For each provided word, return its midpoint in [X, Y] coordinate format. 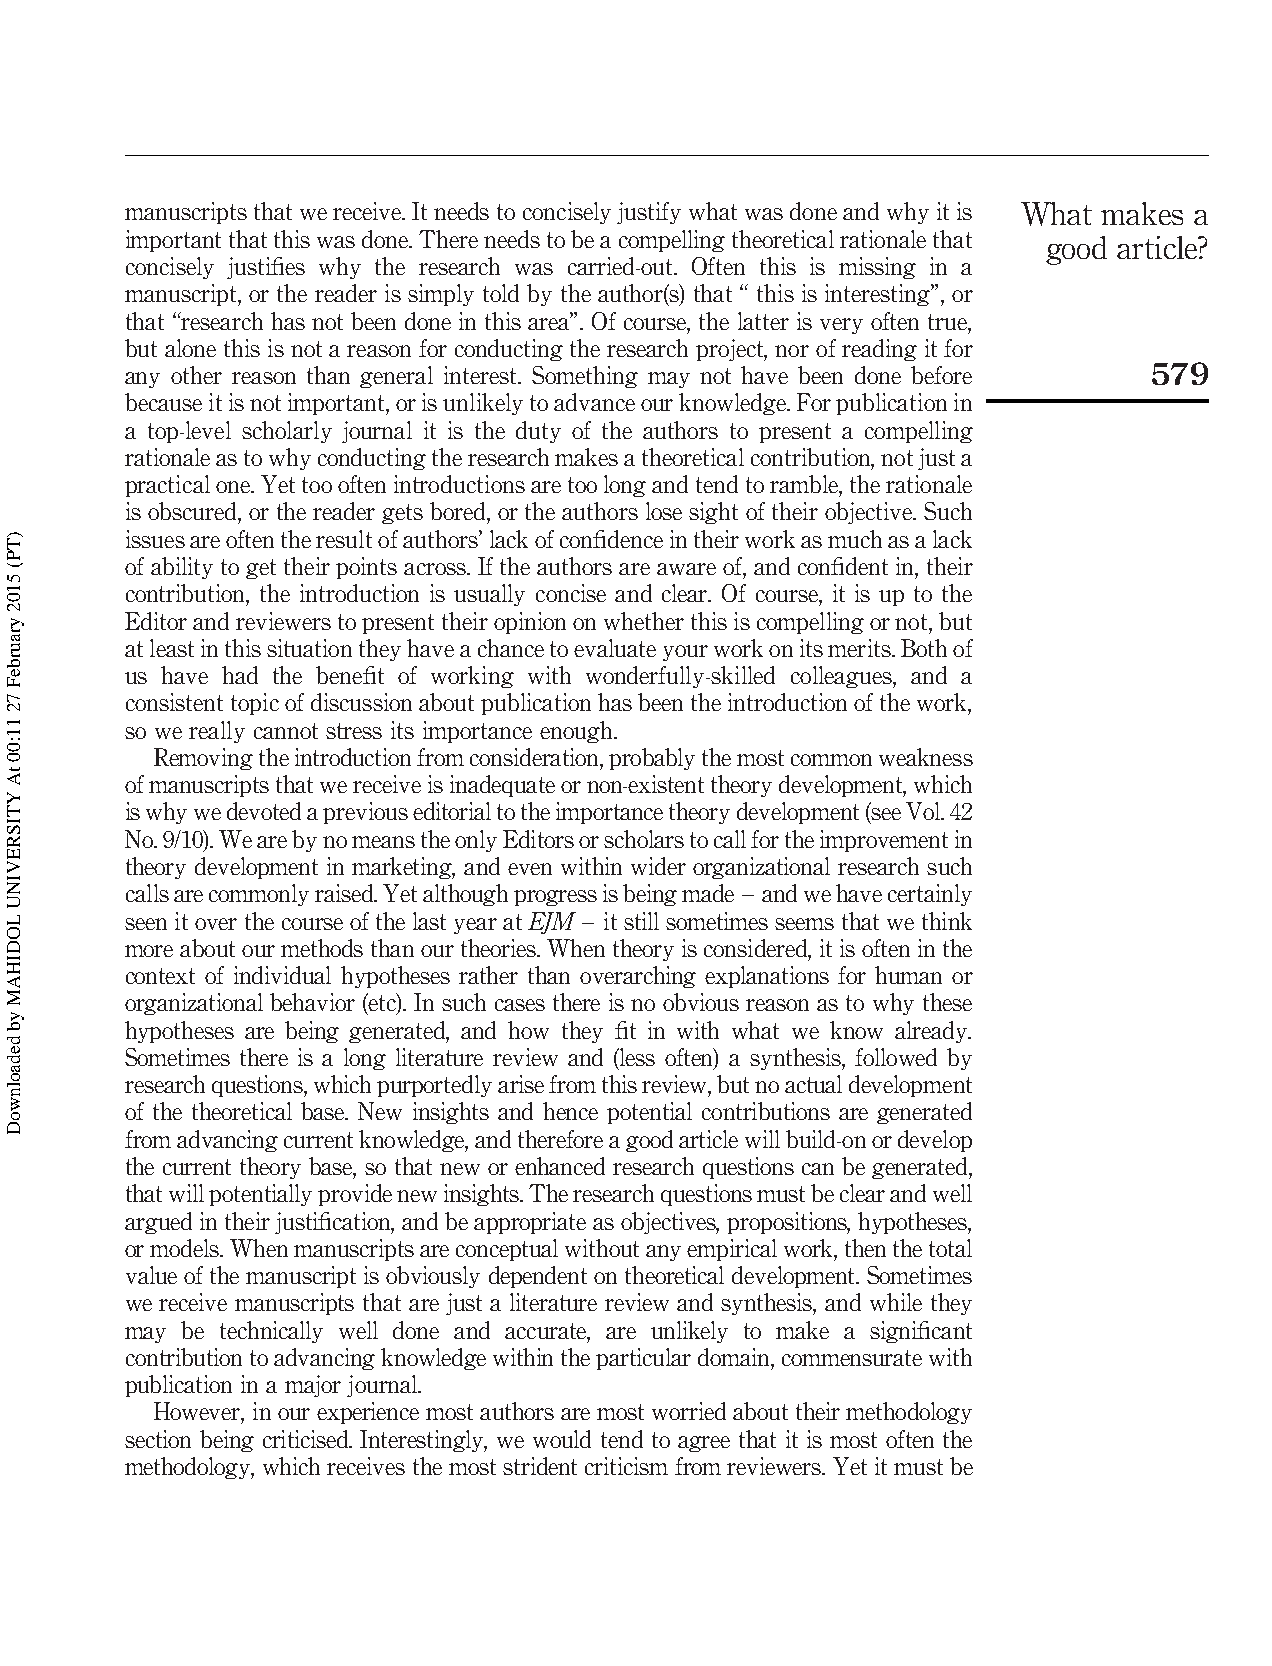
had [240, 675]
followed [896, 1057]
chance [511, 648]
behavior [312, 1002]
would [562, 1439]
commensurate [852, 1358]
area [550, 322]
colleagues [842, 677]
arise [521, 1084]
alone [190, 348]
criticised [307, 1439]
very [841, 326]
